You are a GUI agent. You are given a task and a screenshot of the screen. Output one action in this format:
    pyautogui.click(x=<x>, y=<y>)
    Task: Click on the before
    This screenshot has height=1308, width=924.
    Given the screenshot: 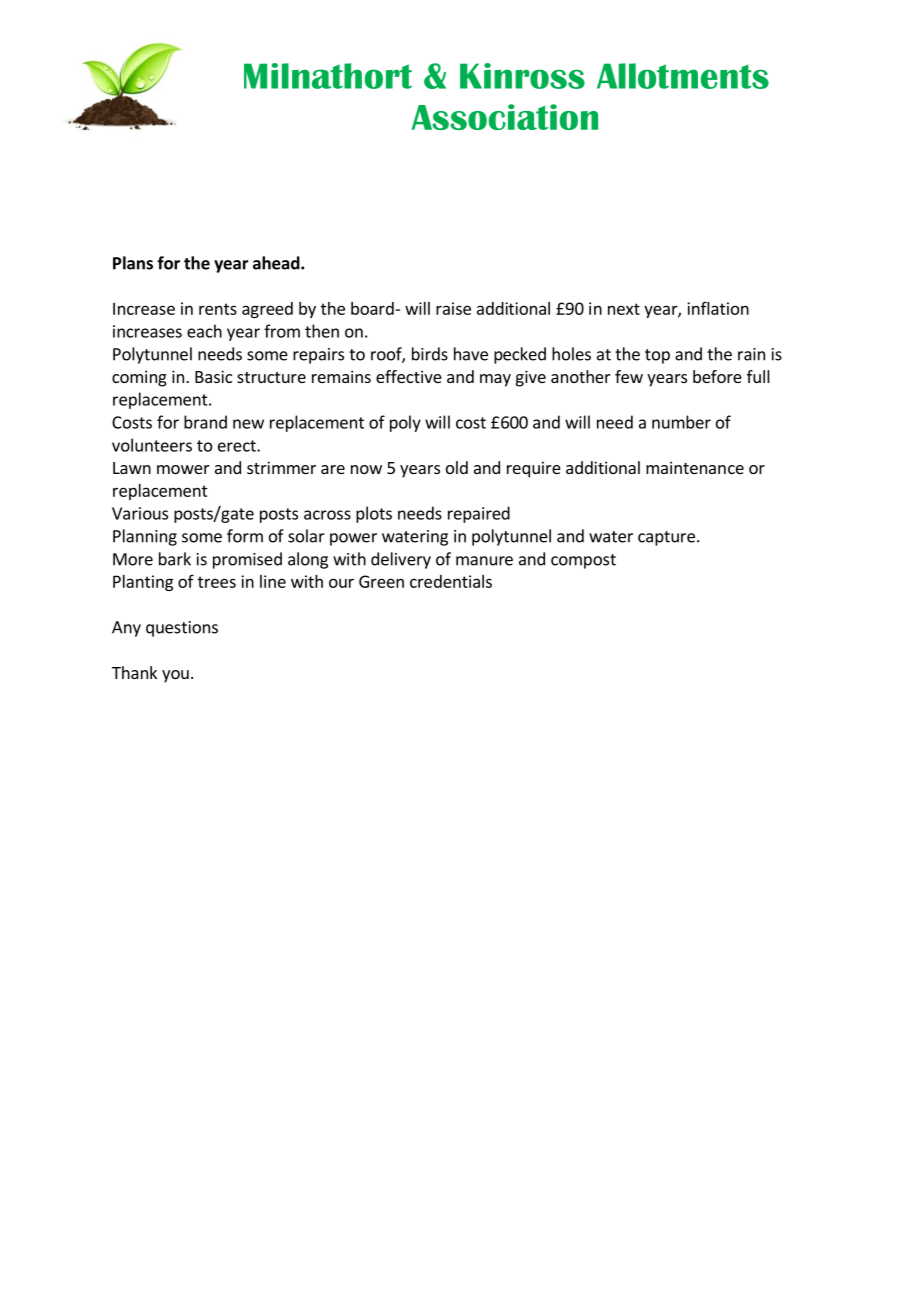 What is the action you would take?
    pyautogui.click(x=717, y=376)
